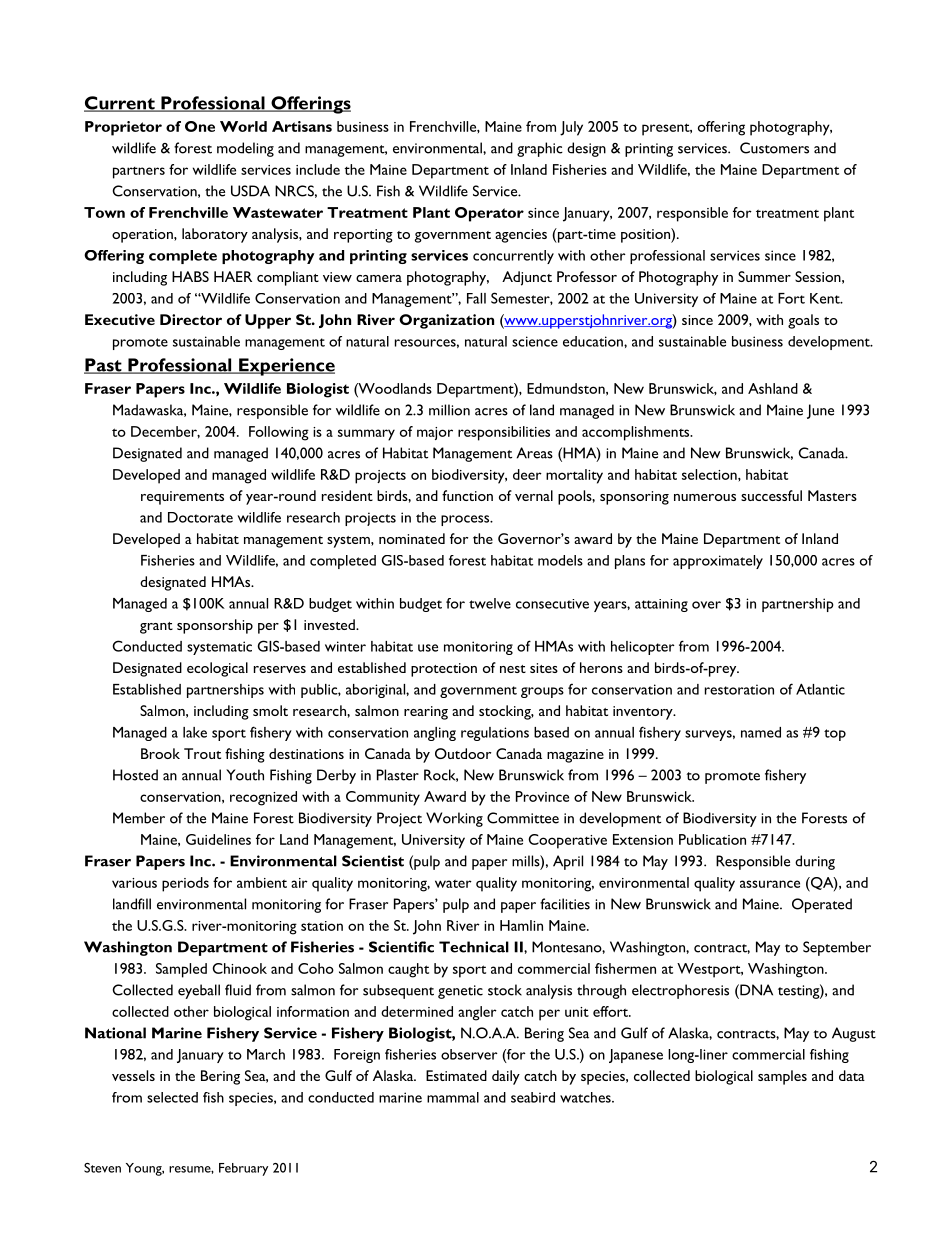  What do you see at coordinates (771, 495) in the screenshot?
I see `successful` at bounding box center [771, 495].
